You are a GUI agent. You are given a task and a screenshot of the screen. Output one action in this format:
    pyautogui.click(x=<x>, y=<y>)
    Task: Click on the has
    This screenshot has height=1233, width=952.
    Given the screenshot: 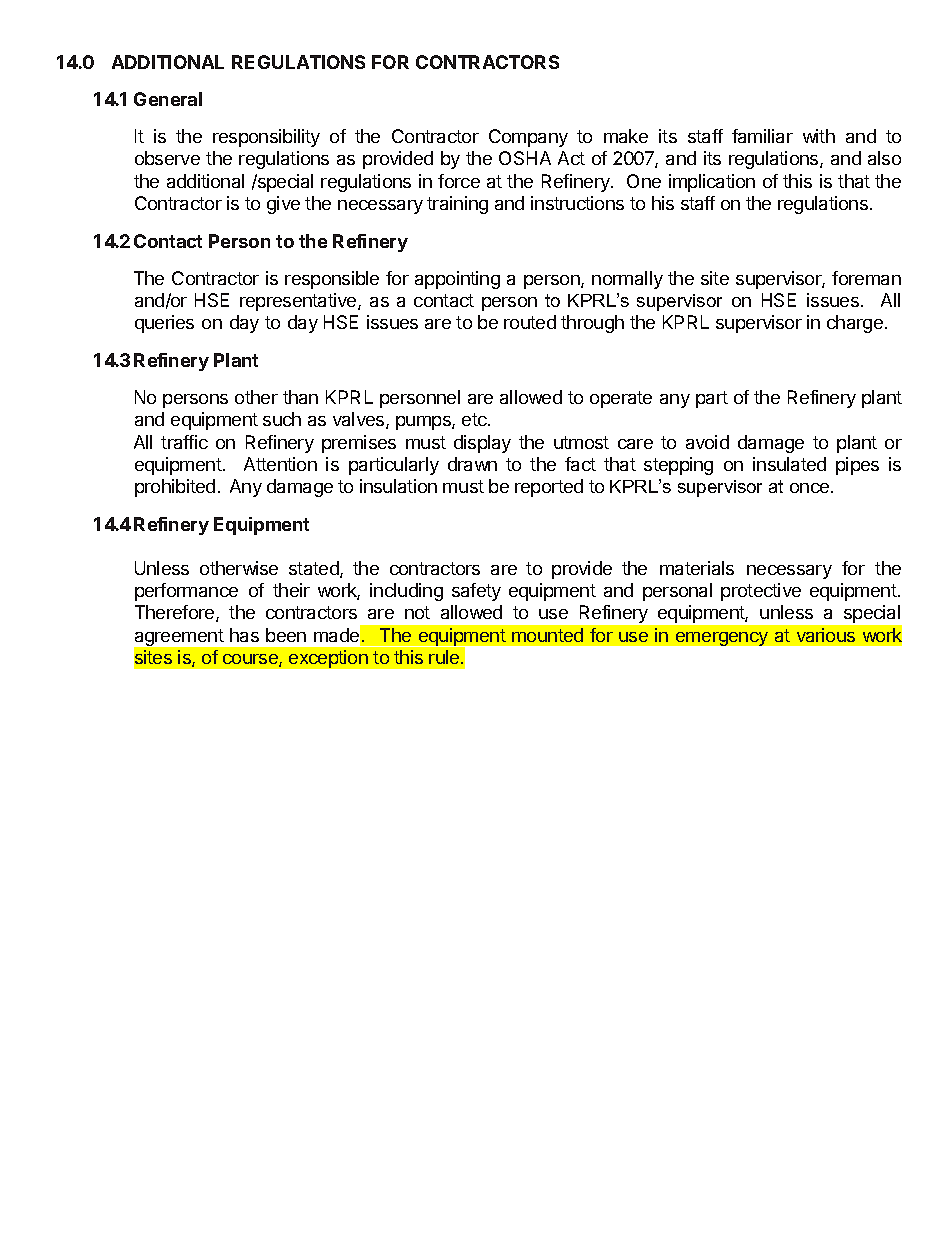 What is the action you would take?
    pyautogui.click(x=244, y=635)
